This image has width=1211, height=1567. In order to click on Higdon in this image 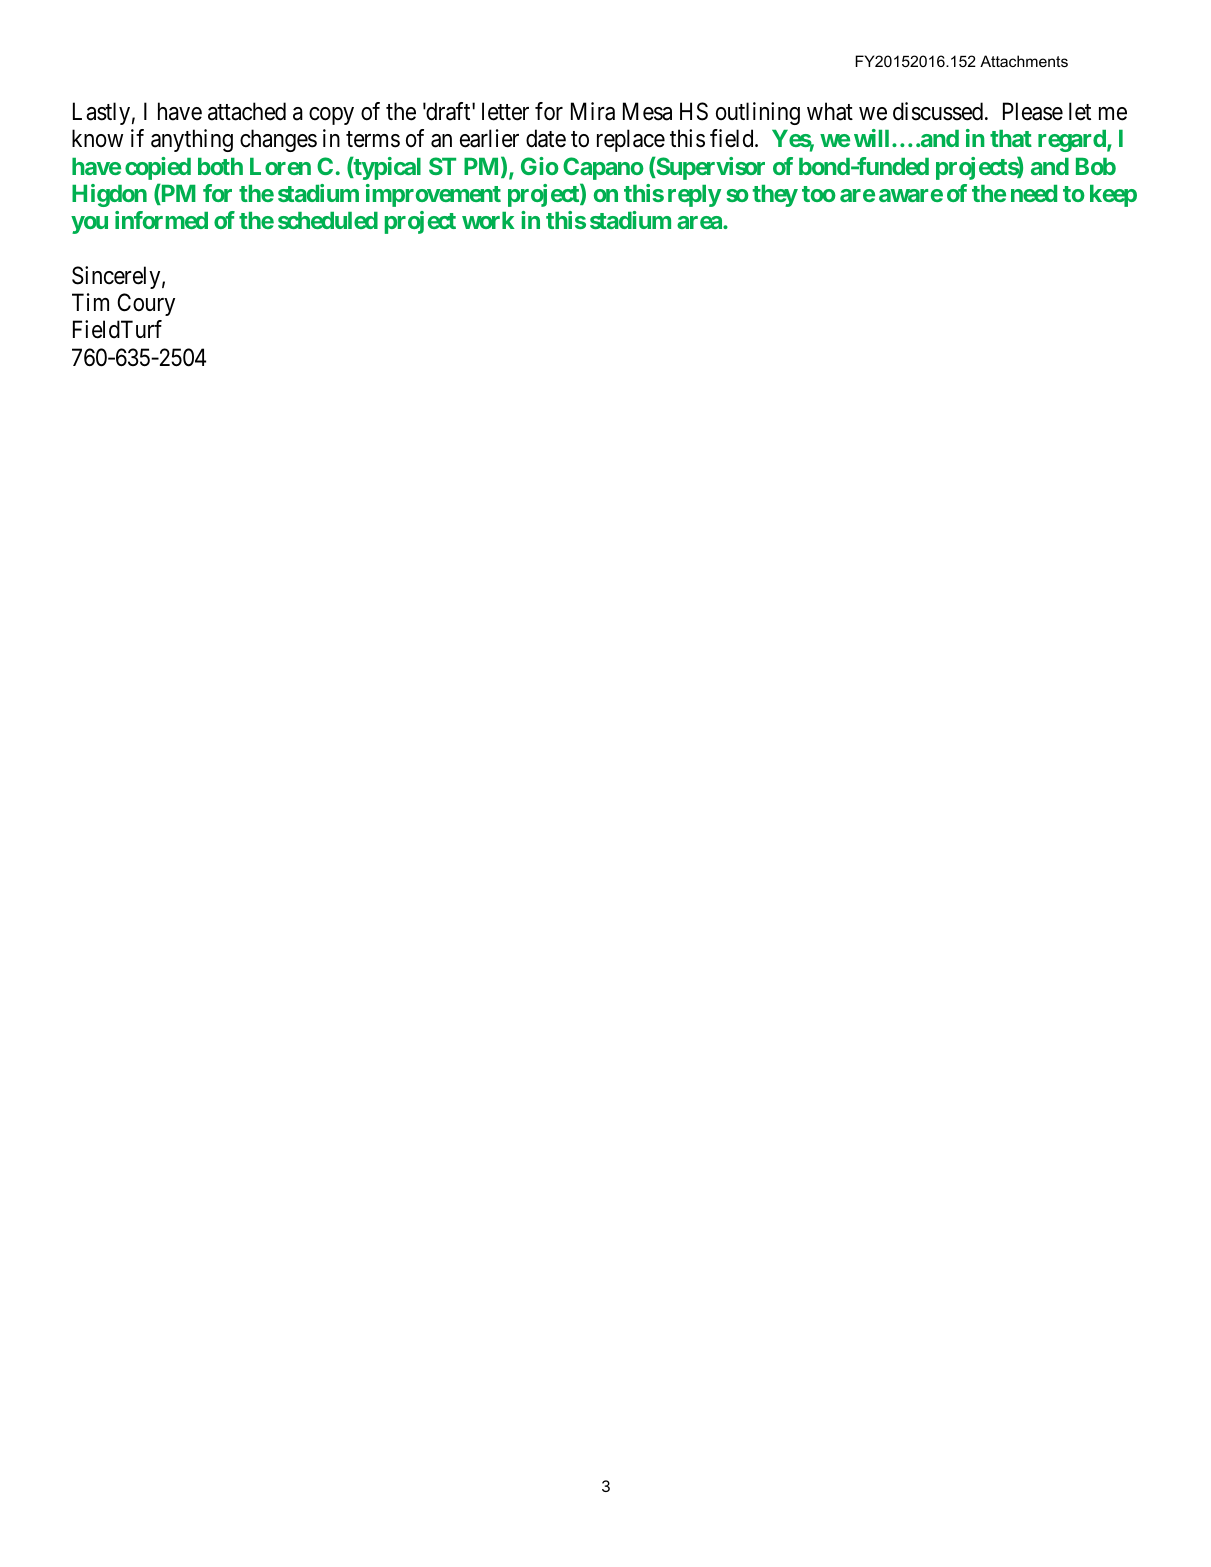, I will do `click(109, 195)`.
